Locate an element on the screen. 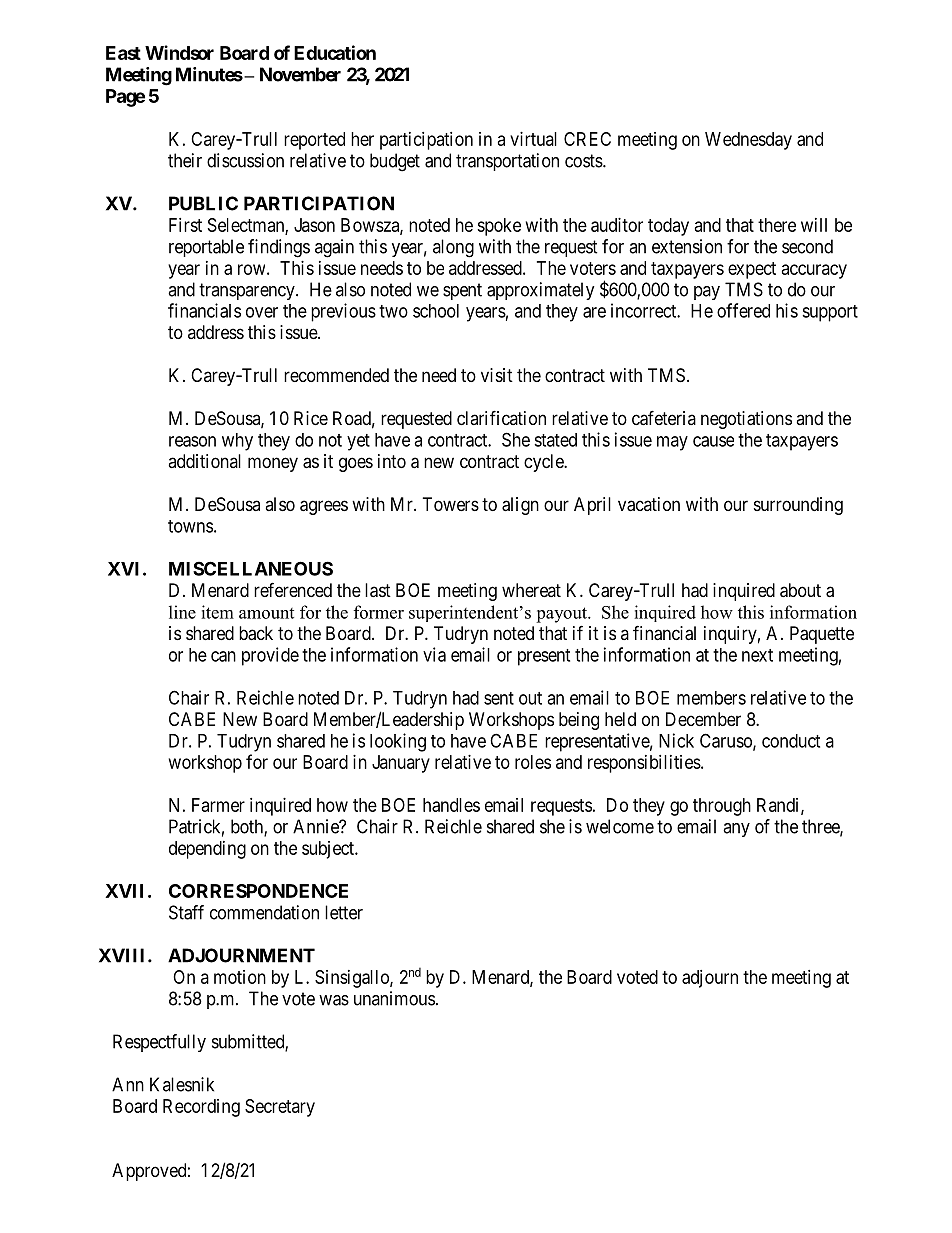 This screenshot has height=1233, width=952. negotiations is located at coordinates (746, 420).
